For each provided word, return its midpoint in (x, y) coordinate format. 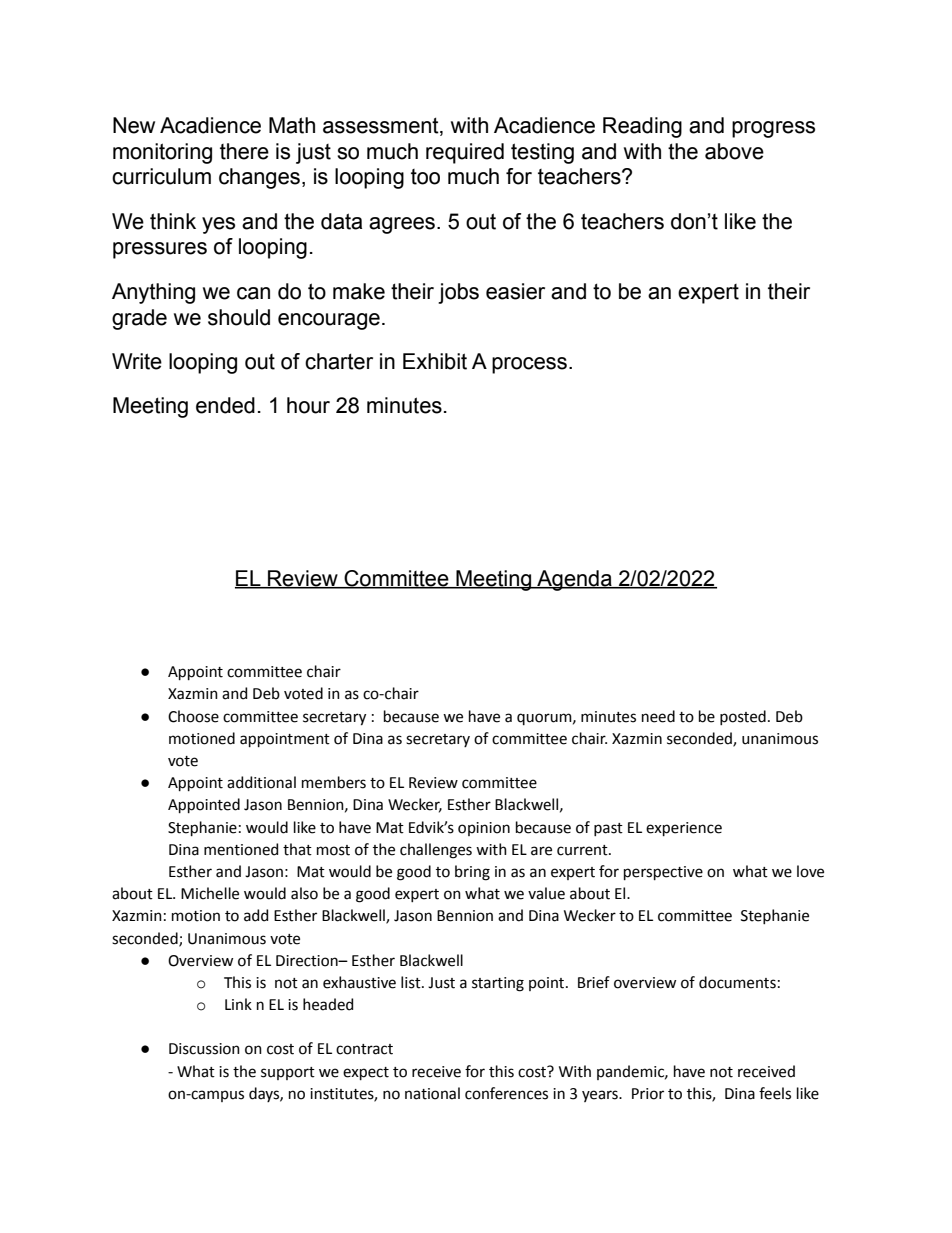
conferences (506, 1093)
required (465, 153)
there (244, 151)
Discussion (204, 1049)
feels (775, 1093)
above (734, 151)
